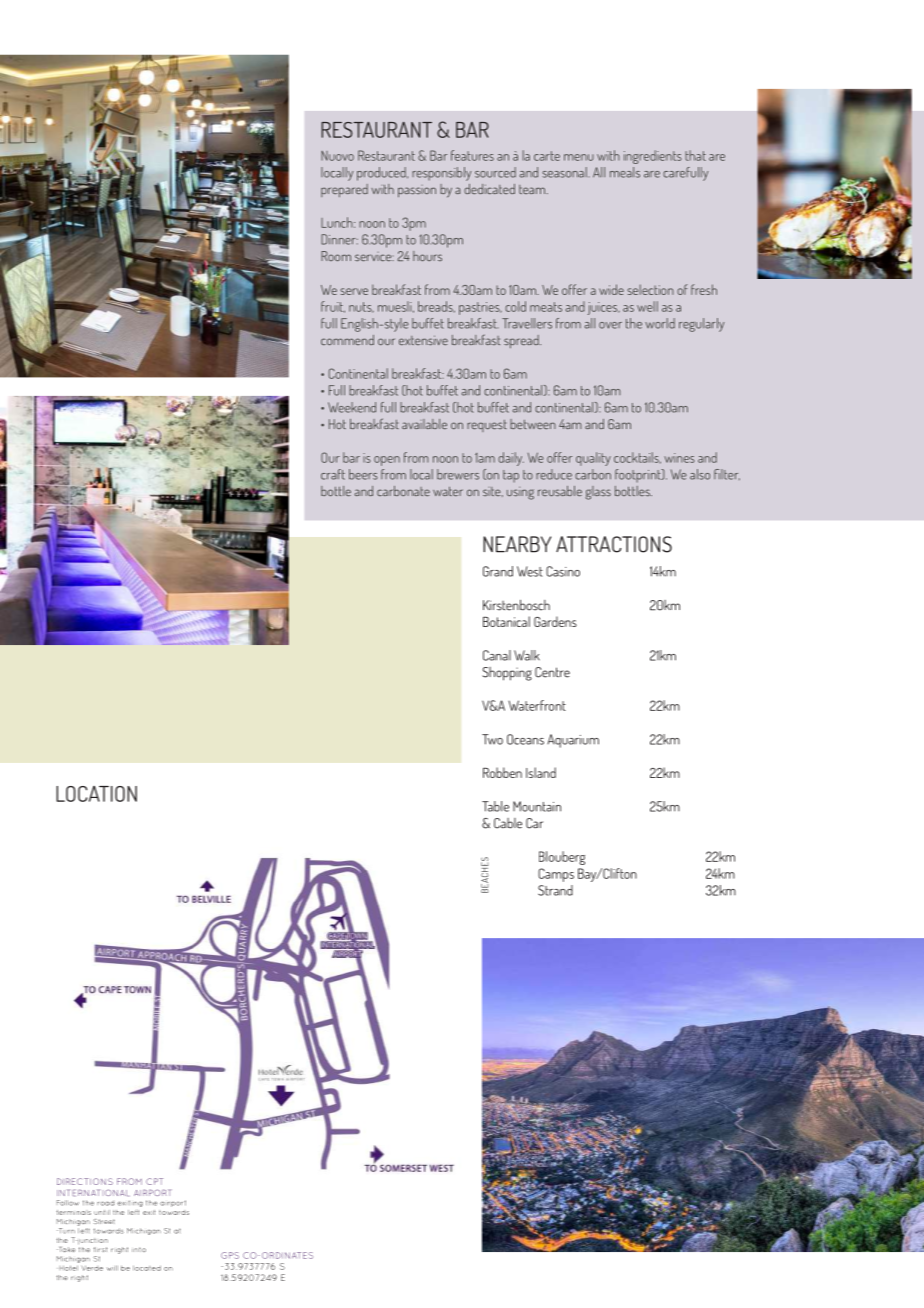 The width and height of the document is (924, 1308). What do you see at coordinates (344, 190) in the document?
I see `prepared` at bounding box center [344, 190].
